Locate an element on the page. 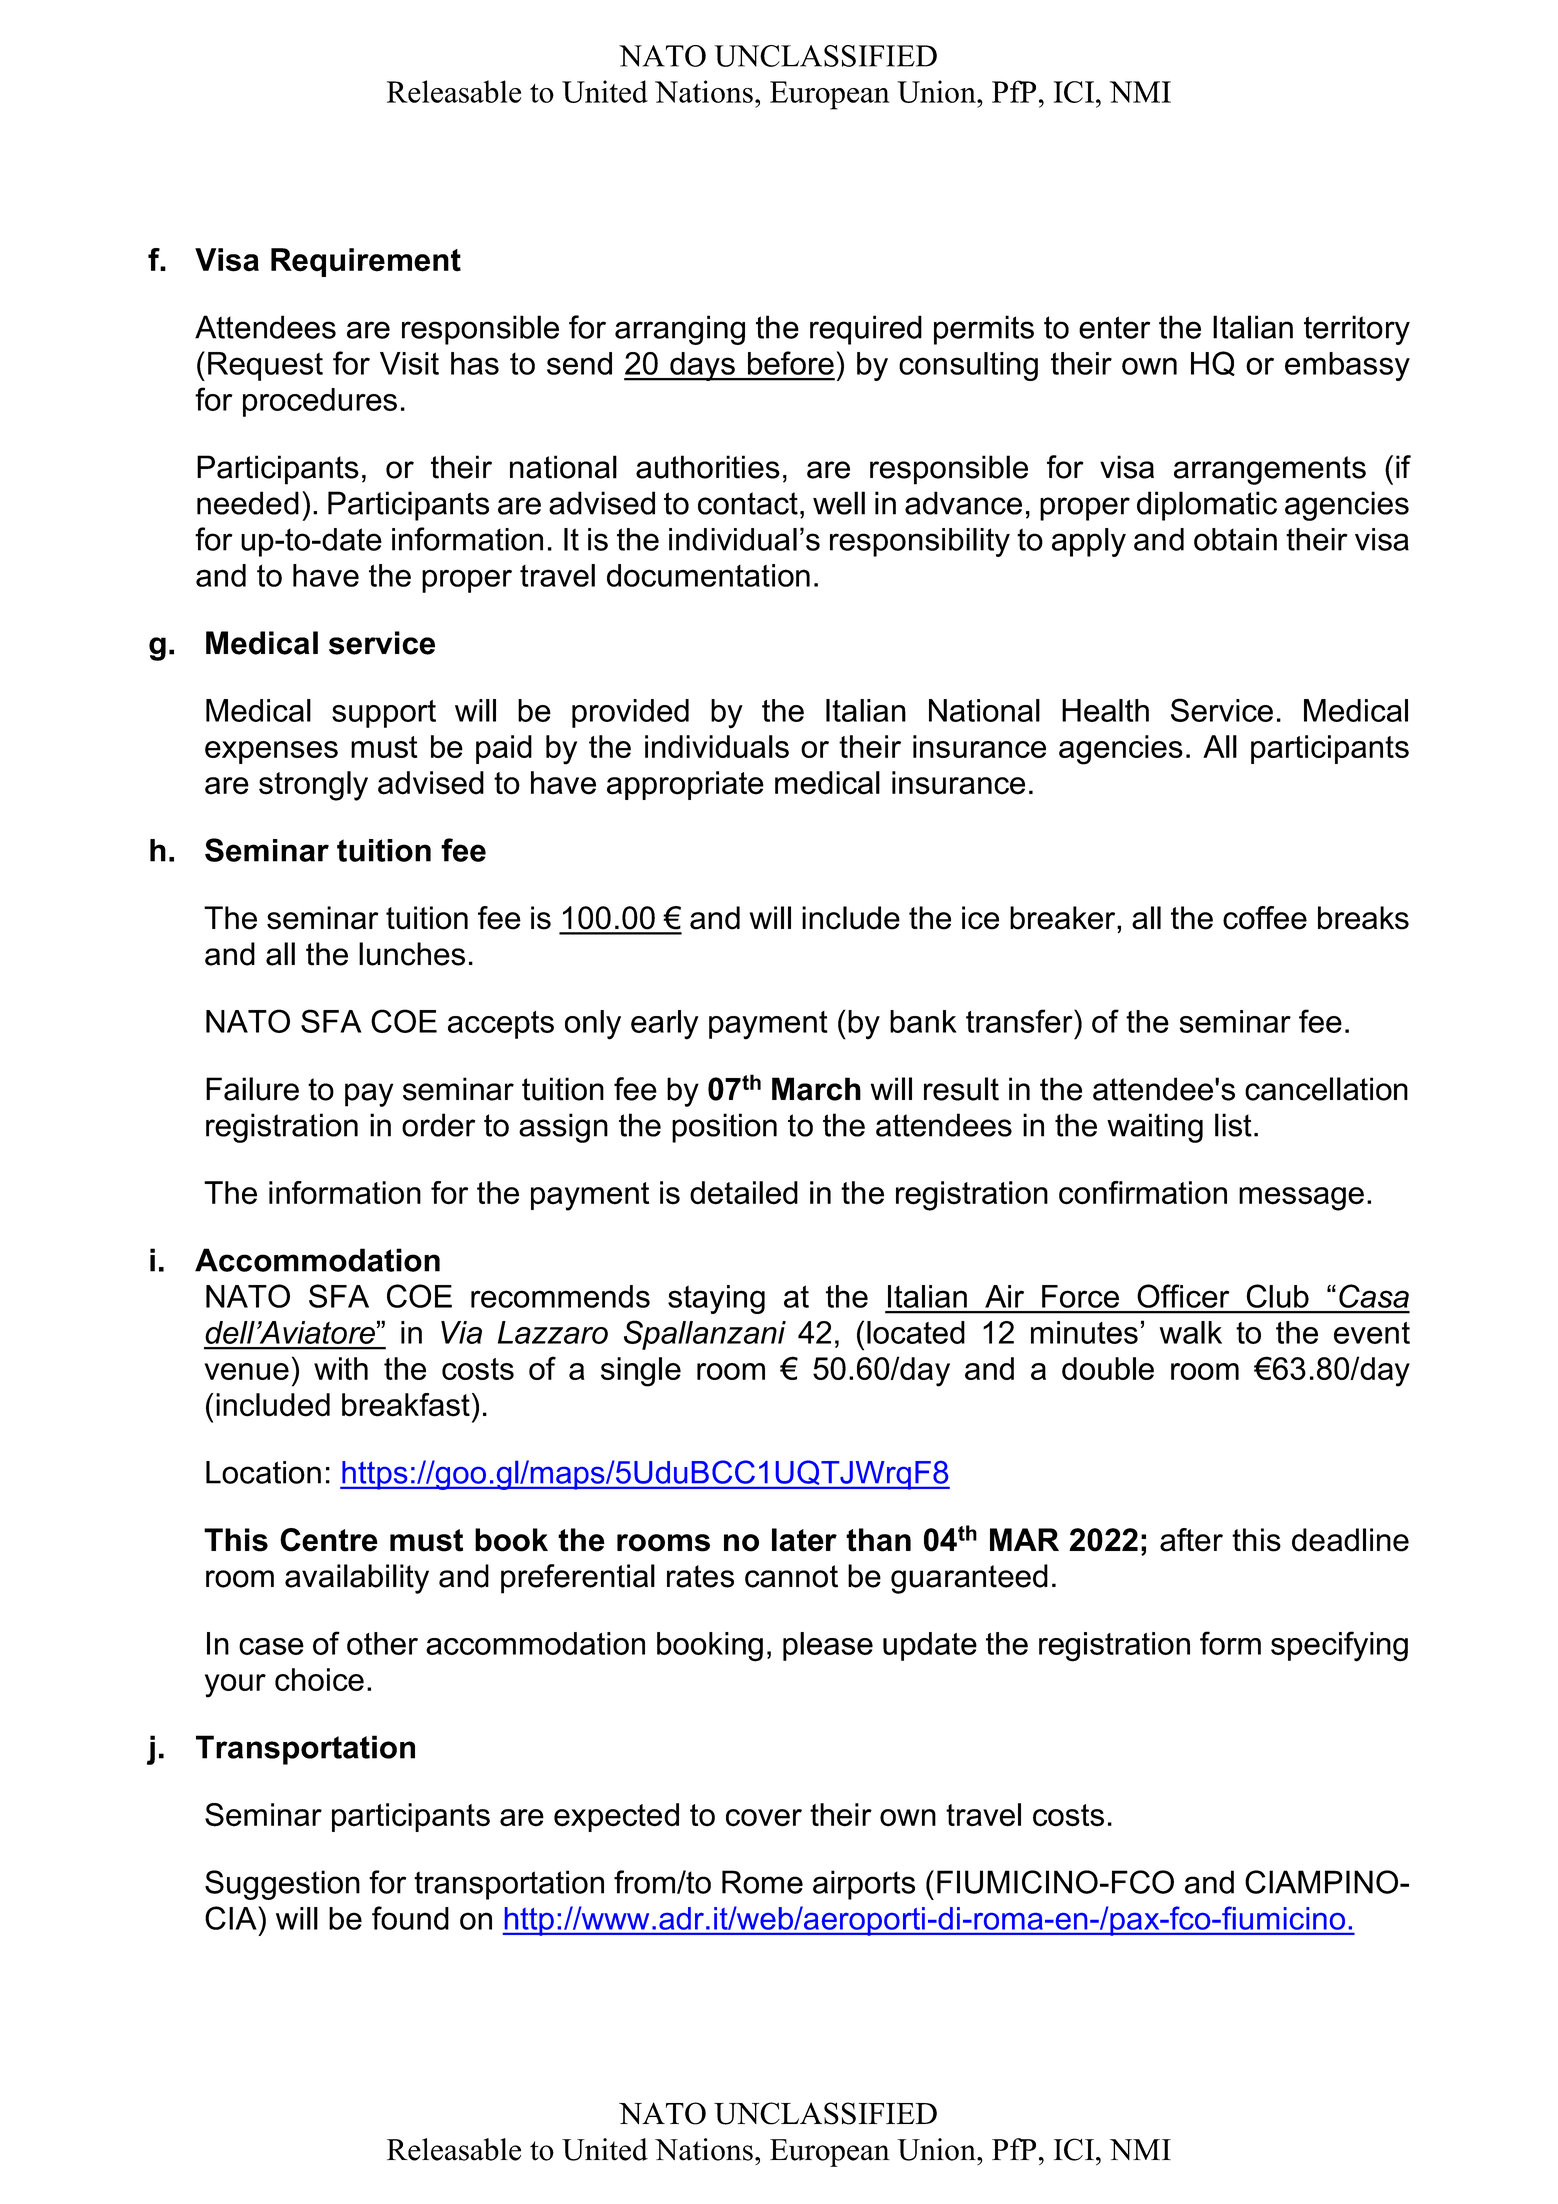 The image size is (1558, 2204). walk is located at coordinates (1191, 1332).
